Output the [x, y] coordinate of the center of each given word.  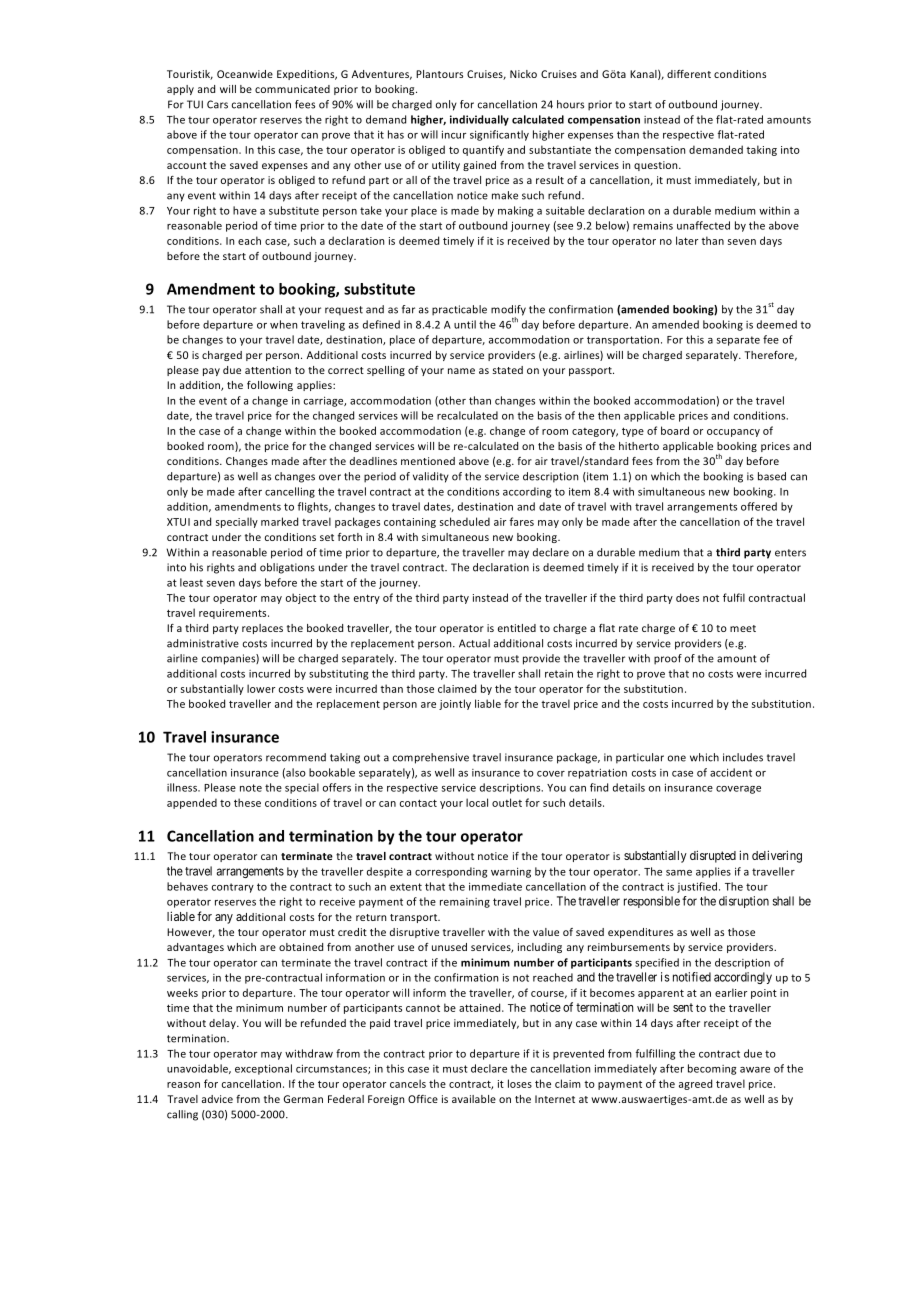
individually [479, 120]
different [689, 74]
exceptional [263, 1069]
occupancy [733, 433]
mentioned [428, 461]
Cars [217, 104]
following [270, 386]
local [477, 802]
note [251, 788]
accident [731, 772]
